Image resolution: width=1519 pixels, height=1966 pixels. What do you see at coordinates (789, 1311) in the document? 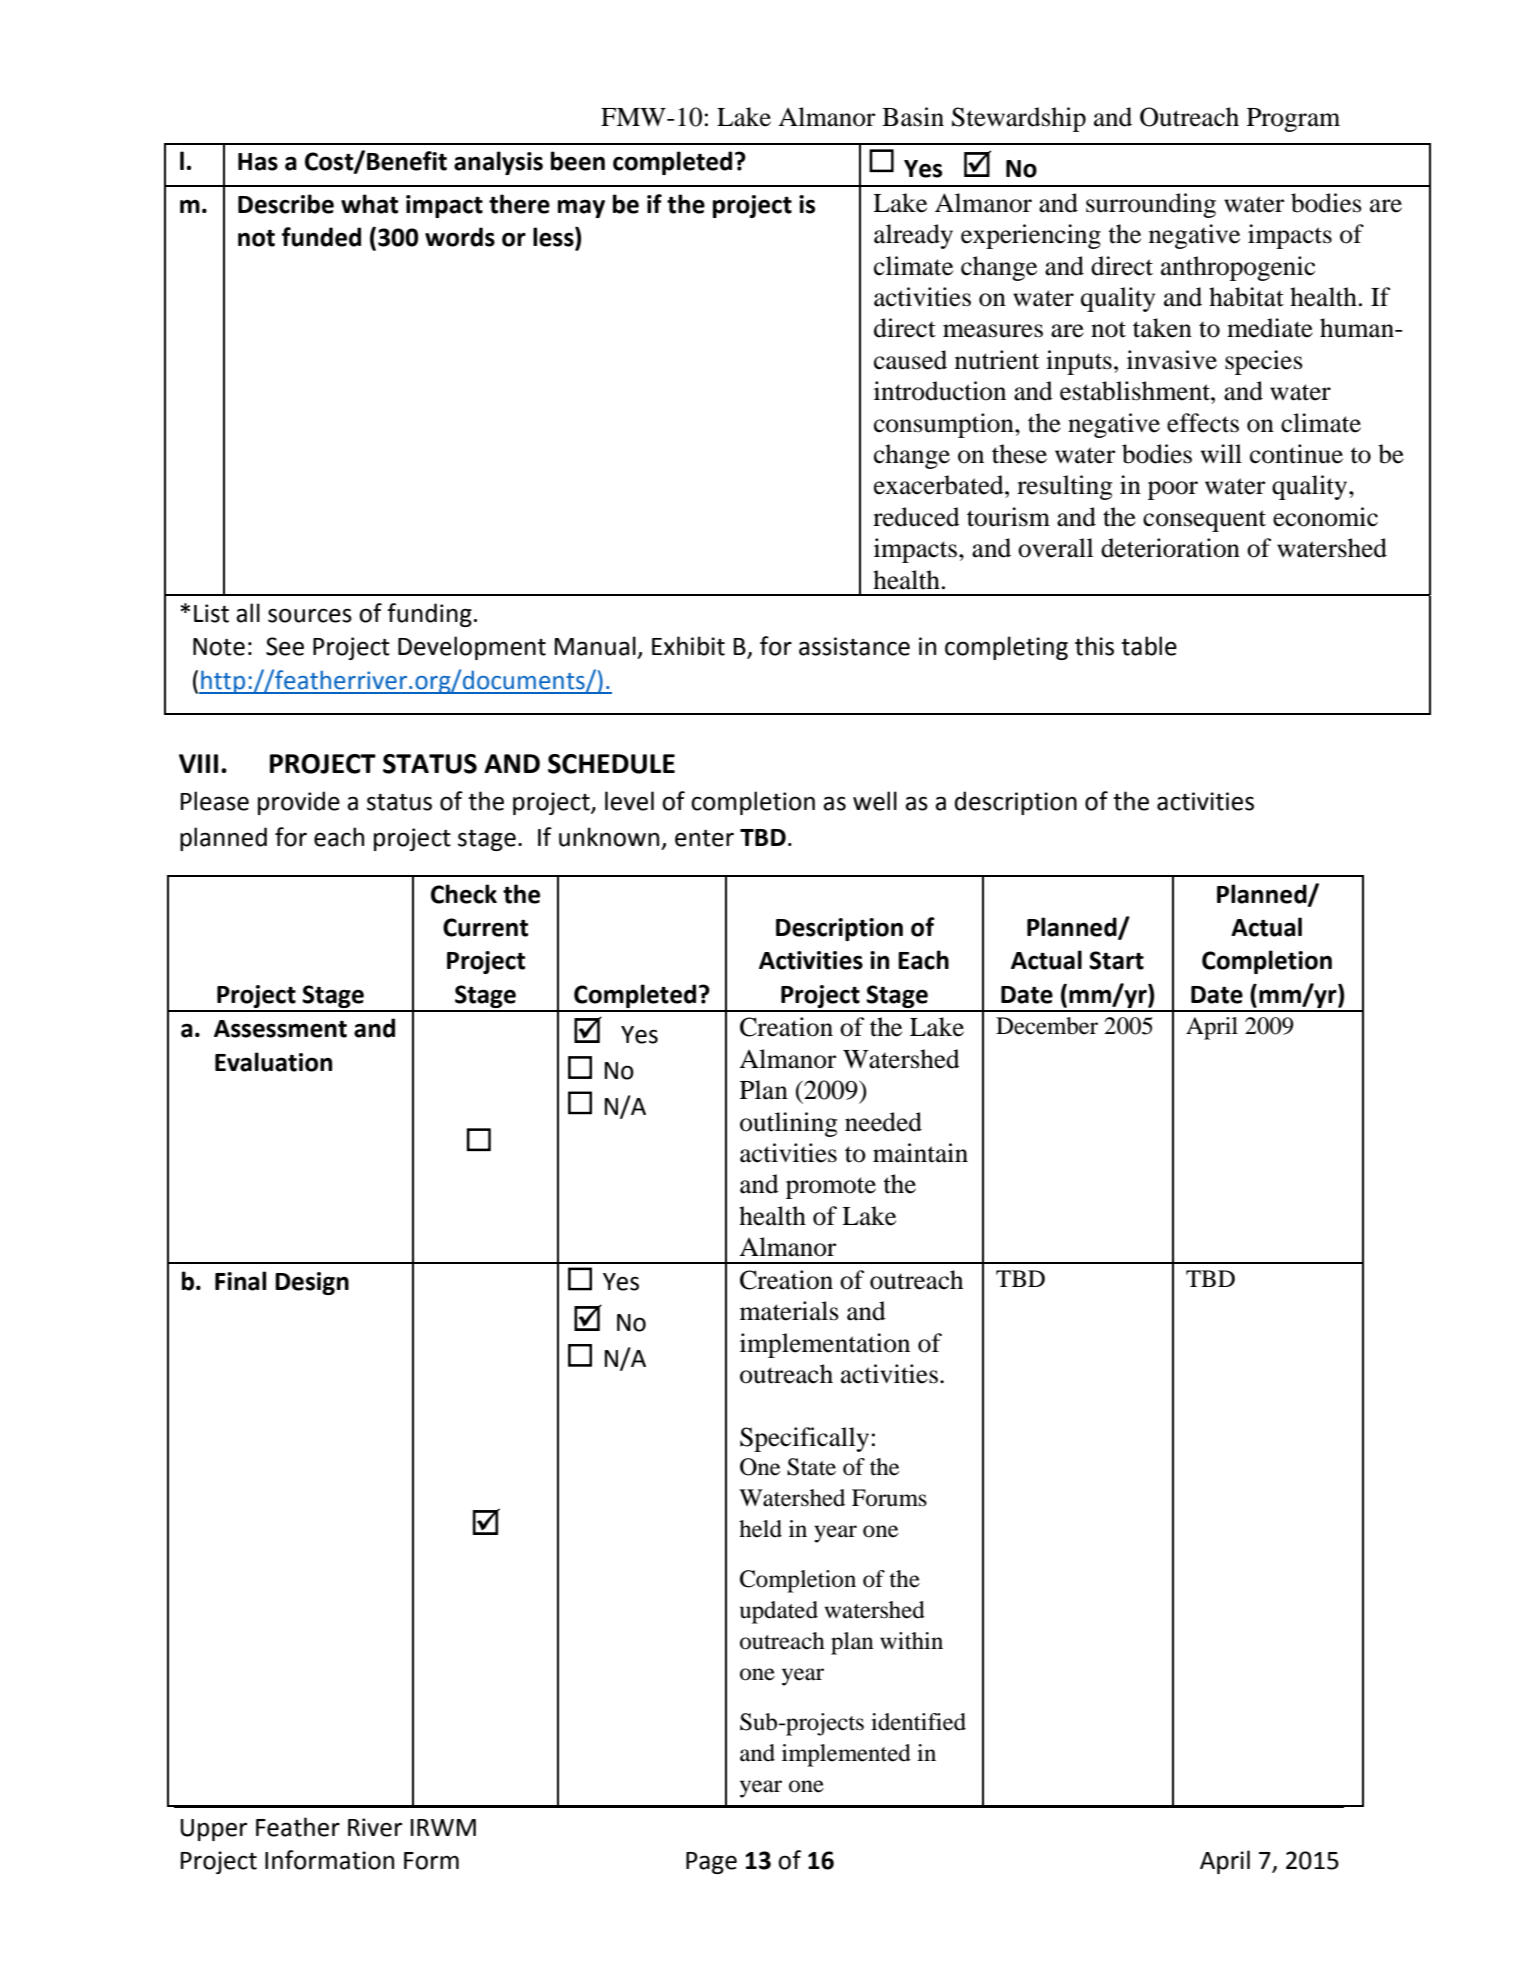
I see `materials` at bounding box center [789, 1311].
